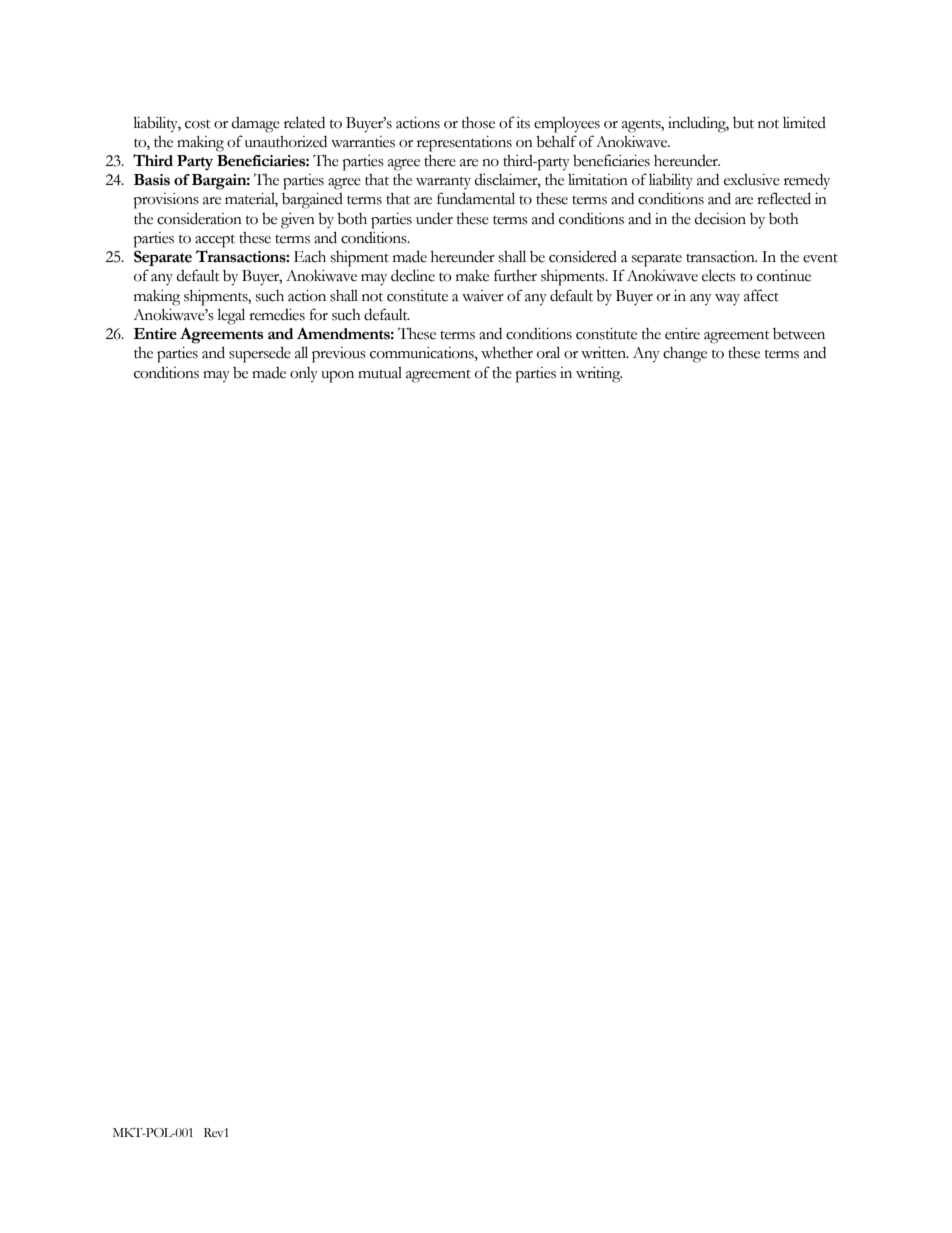  Describe the element at coordinates (743, 123) in the image. I see `but` at that location.
